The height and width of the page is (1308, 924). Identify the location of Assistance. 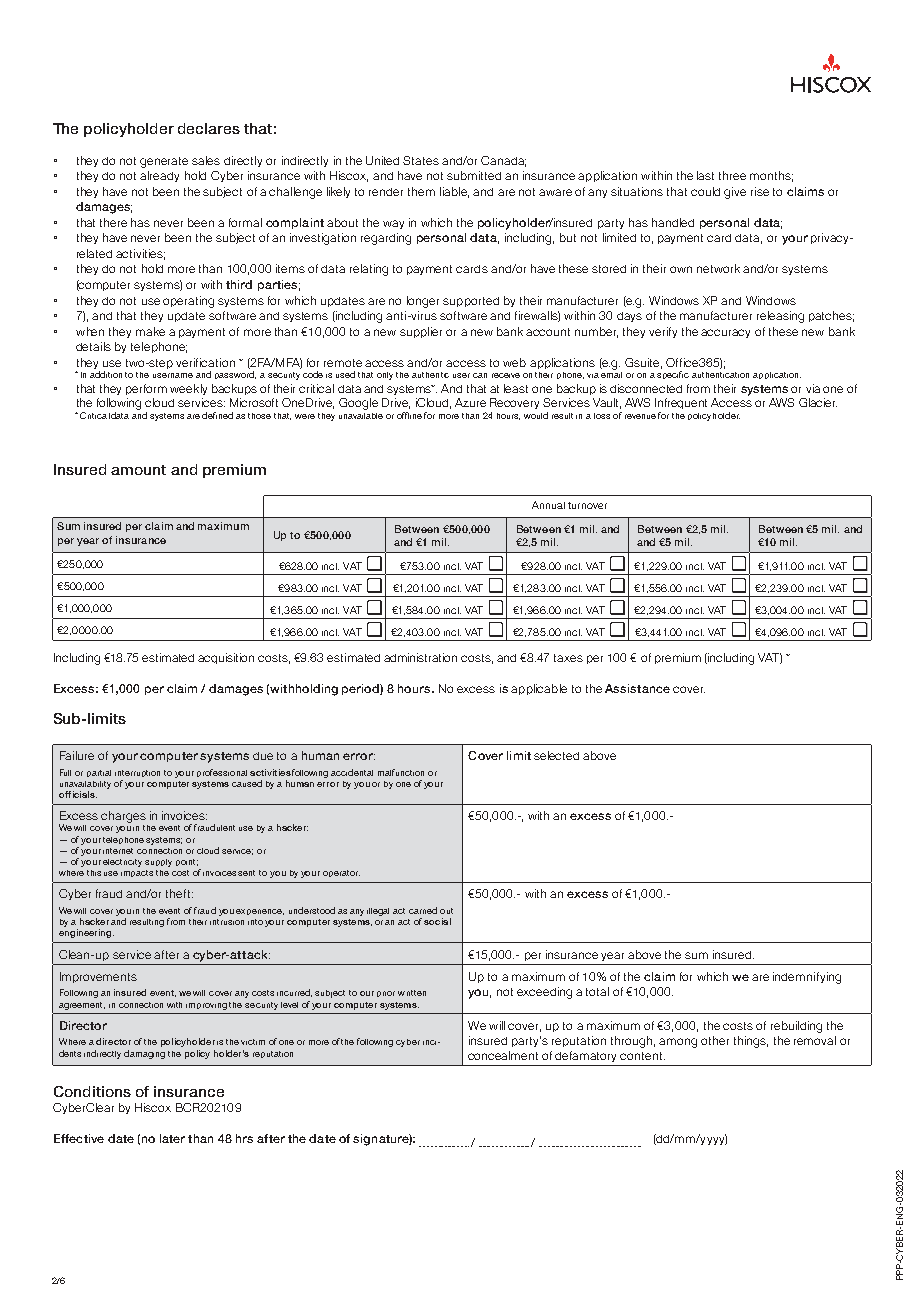
(637, 688).
